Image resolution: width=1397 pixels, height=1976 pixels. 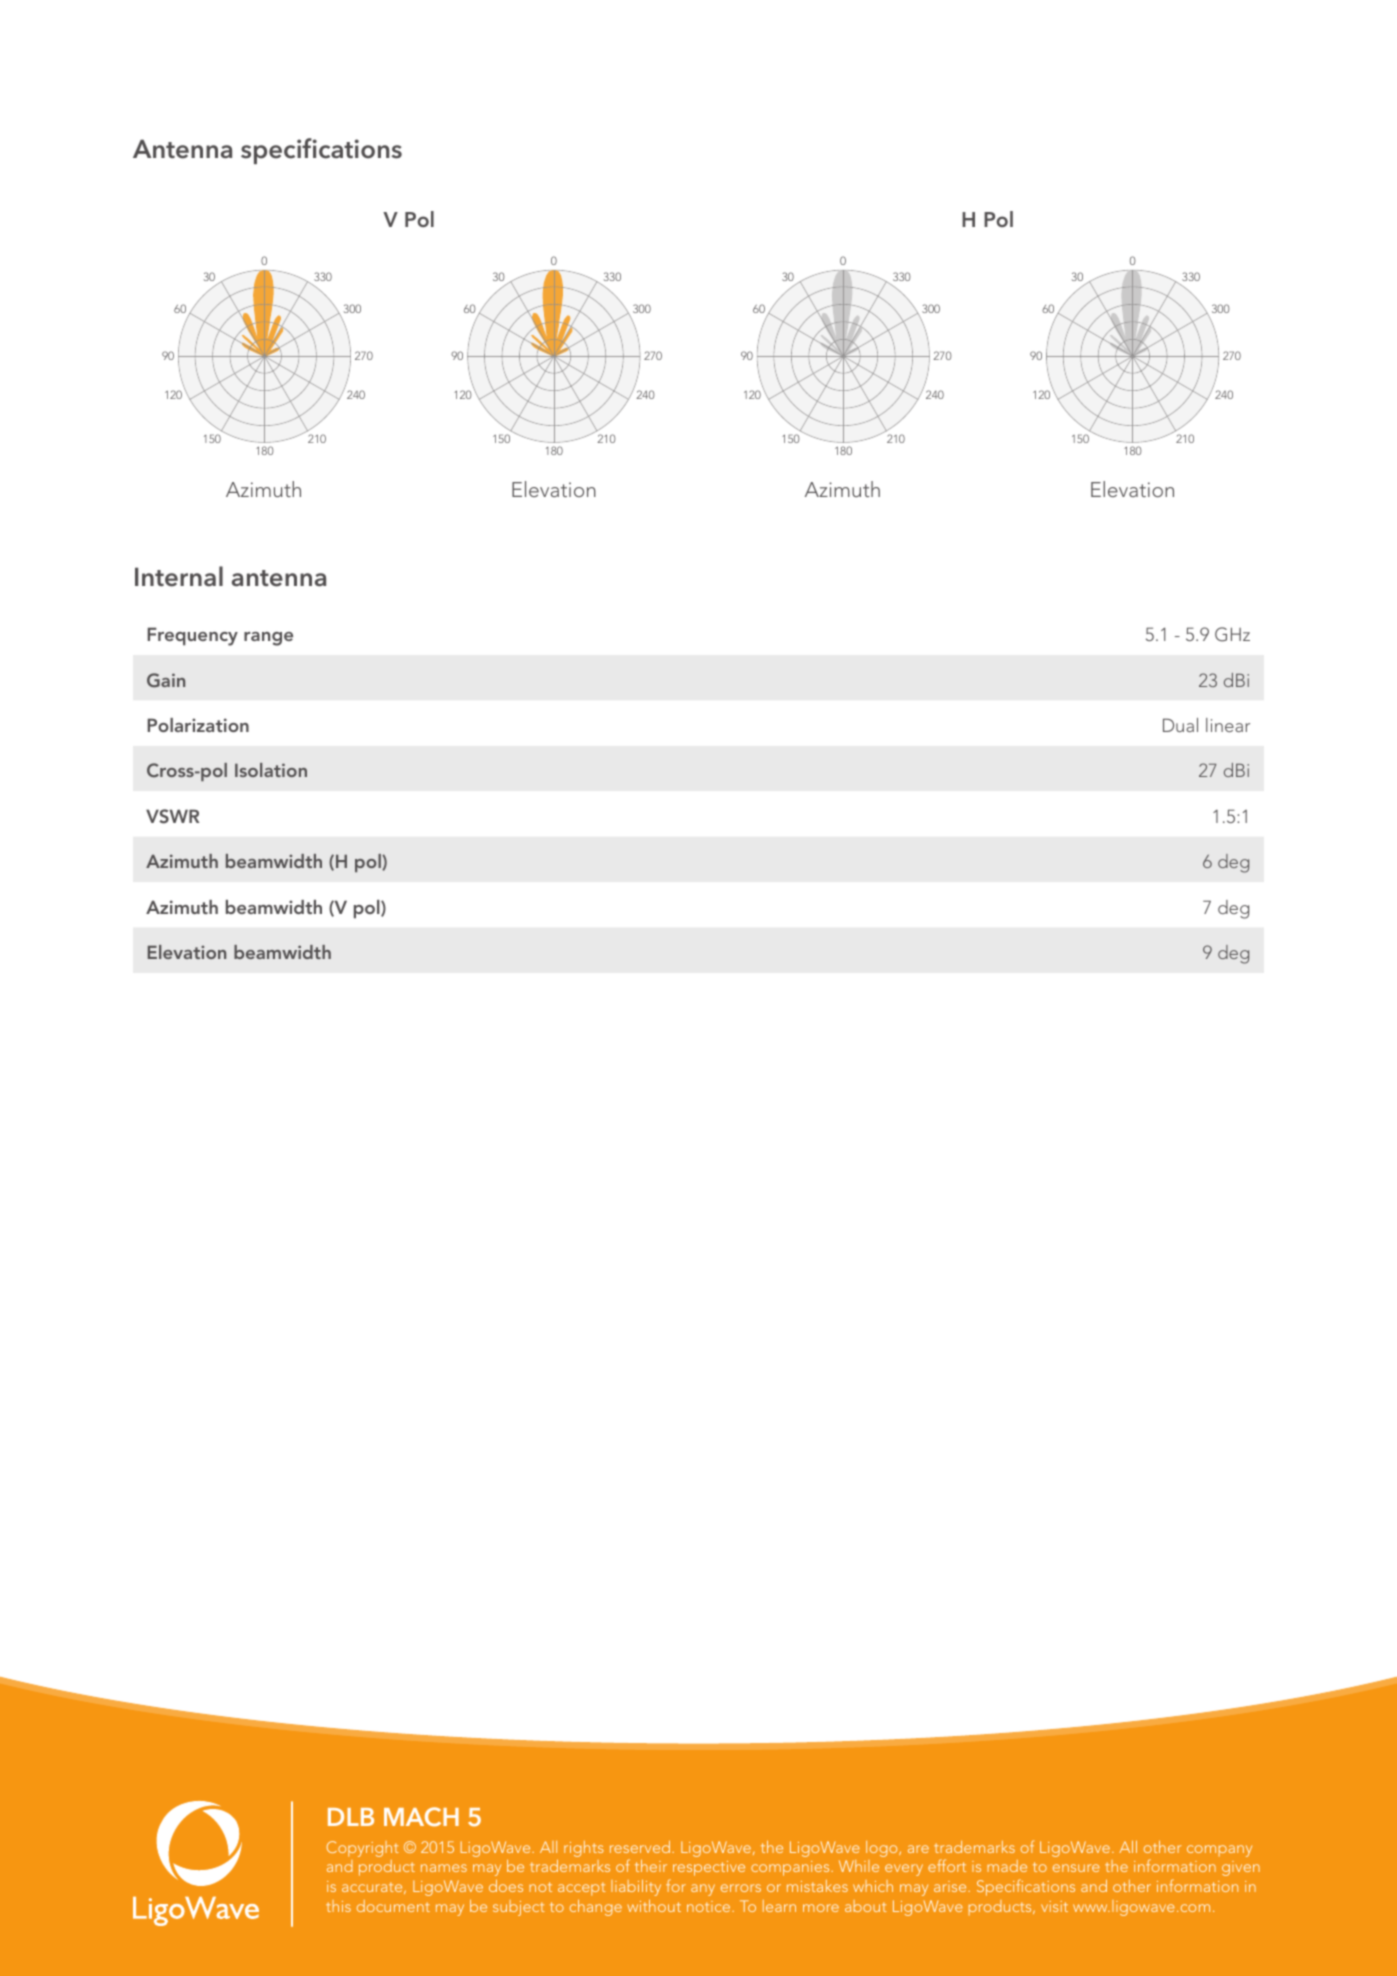 I want to click on this, so click(x=338, y=1906).
